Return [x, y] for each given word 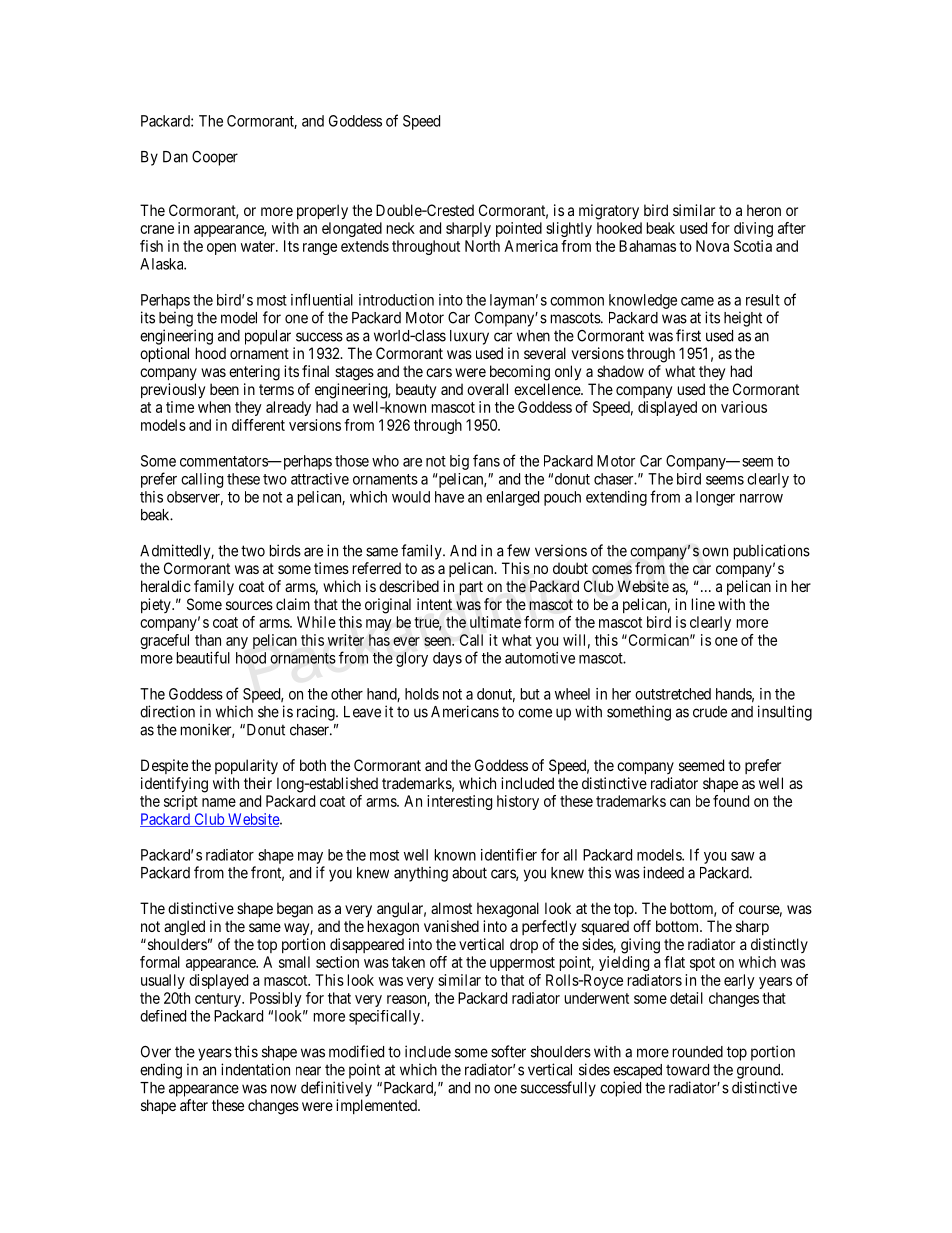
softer [508, 1051]
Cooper [215, 158]
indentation [255, 1069]
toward [687, 1070]
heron [764, 210]
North [482, 246]
